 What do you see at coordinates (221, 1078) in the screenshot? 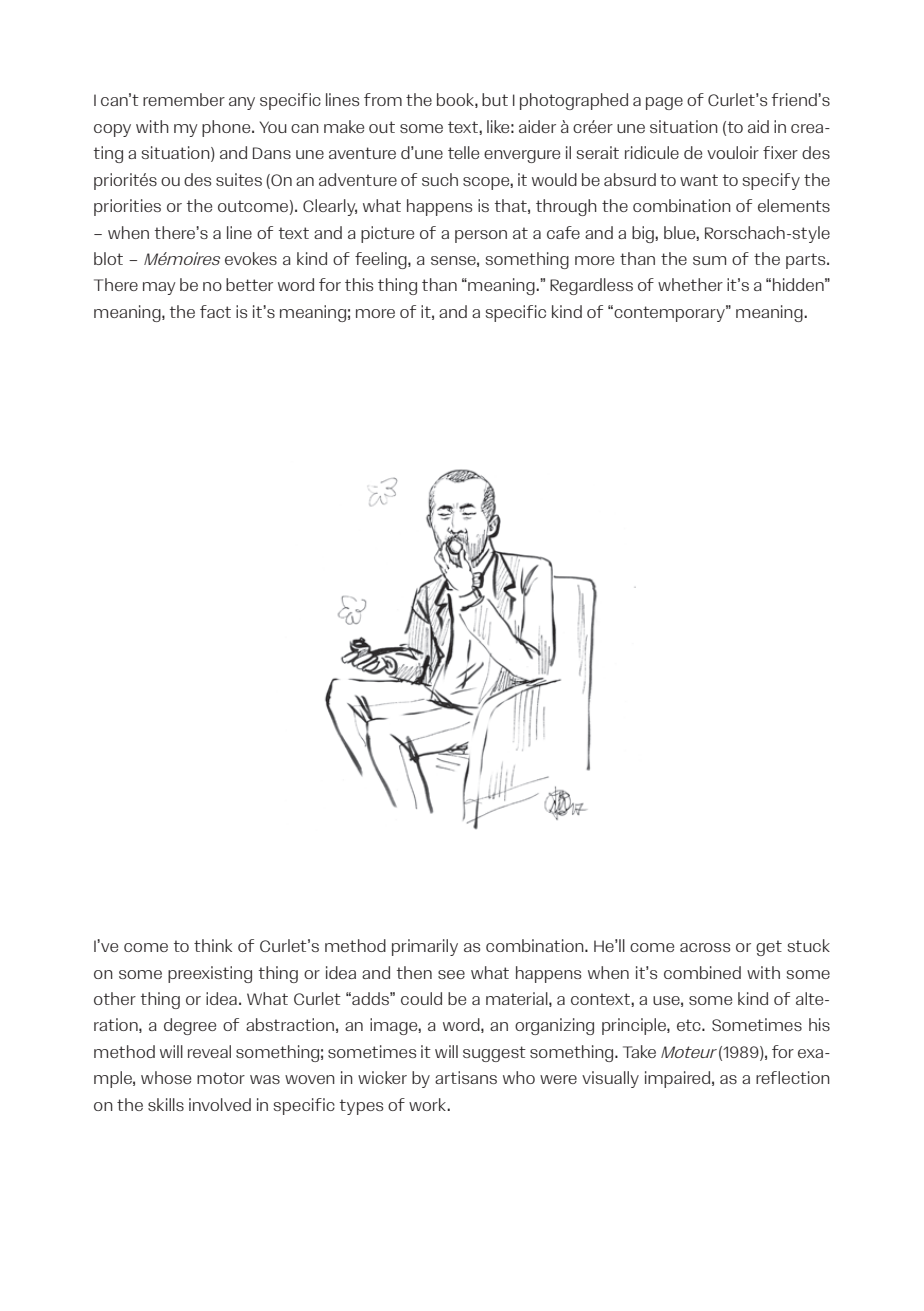
I see `motor` at bounding box center [221, 1078].
